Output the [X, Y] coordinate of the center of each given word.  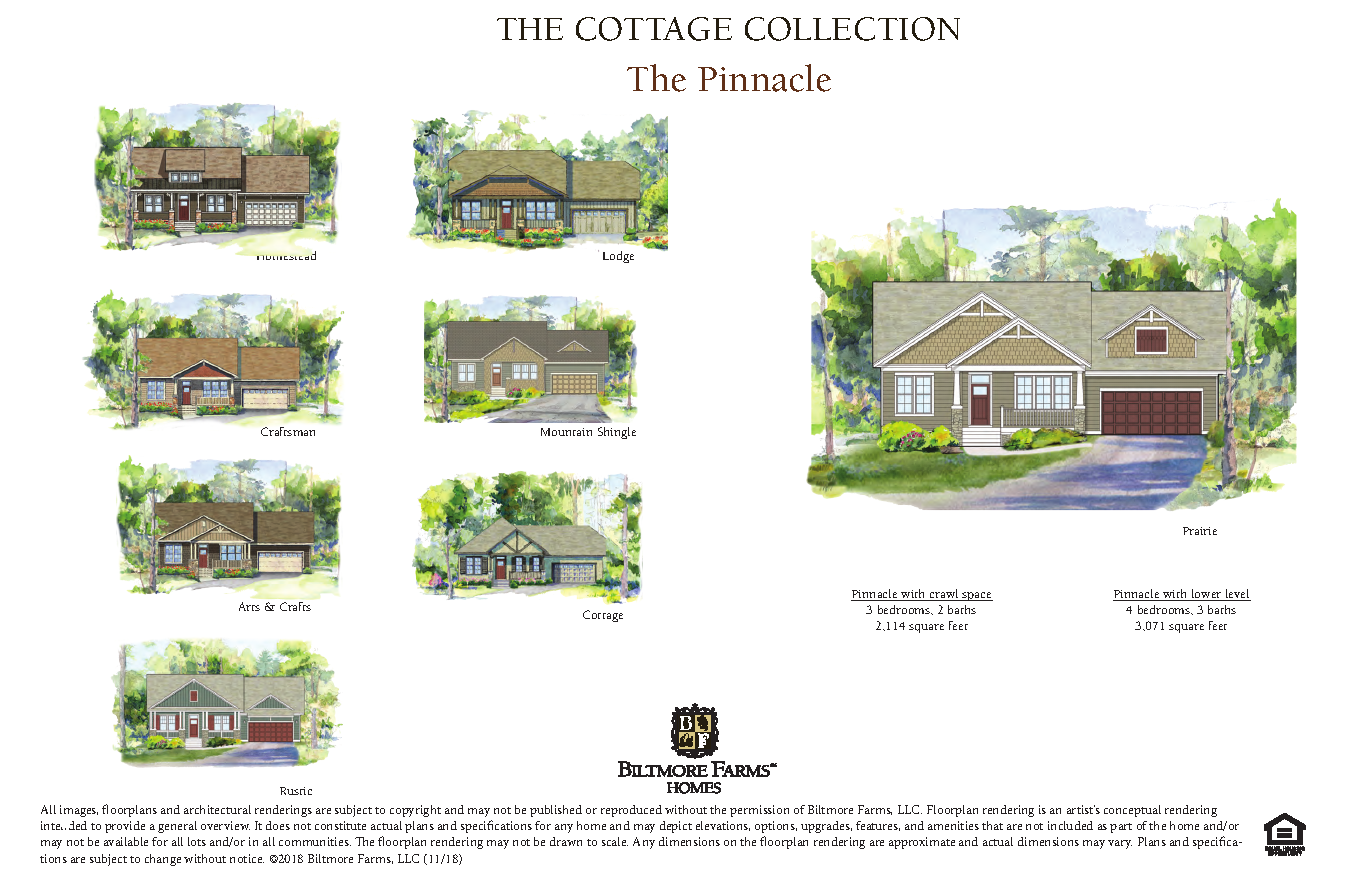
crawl [944, 595]
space [976, 596]
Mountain [566, 432]
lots [197, 841]
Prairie [1200, 531]
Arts [249, 606]
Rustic [296, 791]
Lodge [618, 257]
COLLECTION [852, 29]
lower [1206, 595]
